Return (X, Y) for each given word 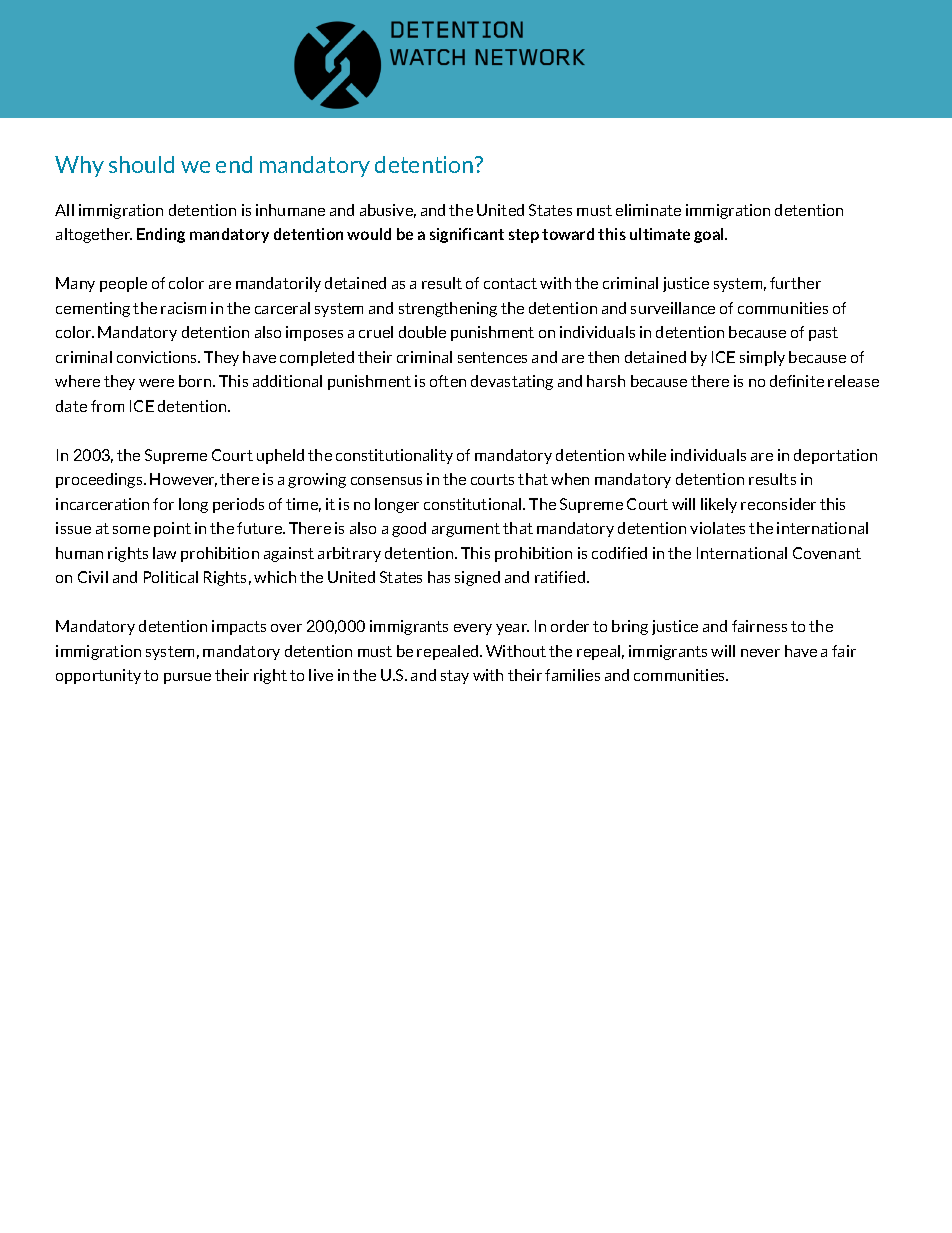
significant (467, 235)
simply (762, 358)
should (141, 164)
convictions (158, 357)
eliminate (648, 210)
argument (466, 530)
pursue (187, 678)
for (163, 504)
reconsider (778, 504)
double (422, 332)
